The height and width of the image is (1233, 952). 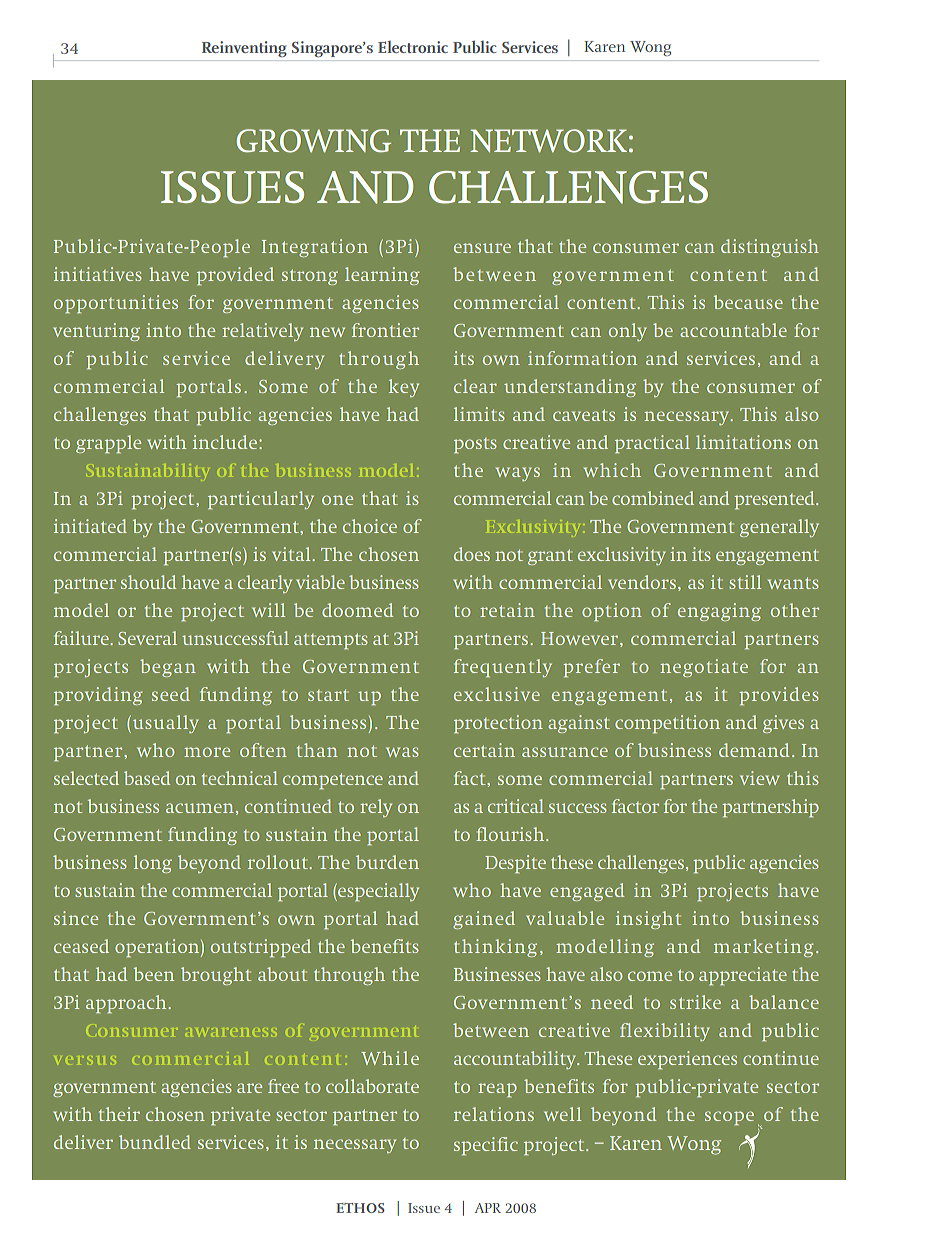 I want to click on was, so click(x=402, y=752).
